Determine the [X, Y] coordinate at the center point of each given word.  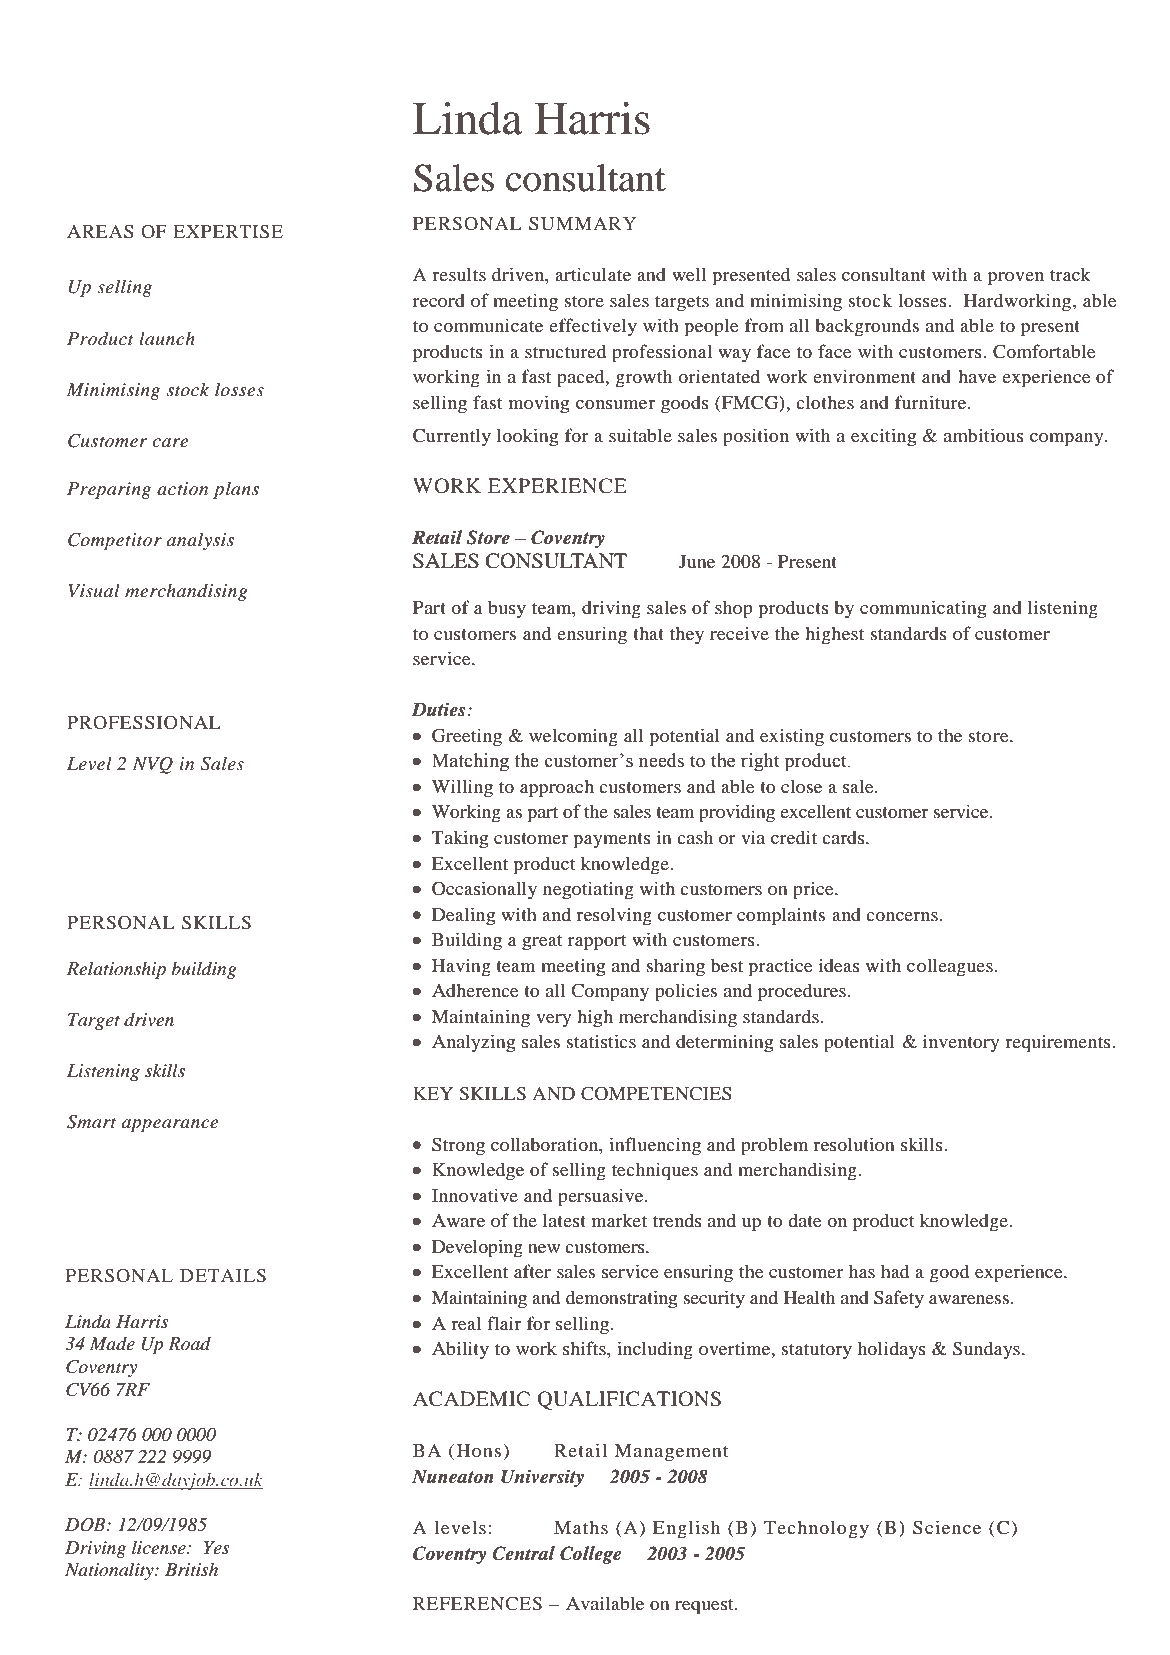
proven [1016, 279]
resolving [614, 916]
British [191, 1569]
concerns [902, 916]
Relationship [116, 970]
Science [947, 1527]
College [591, 1555]
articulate [593, 274]
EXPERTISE [228, 232]
